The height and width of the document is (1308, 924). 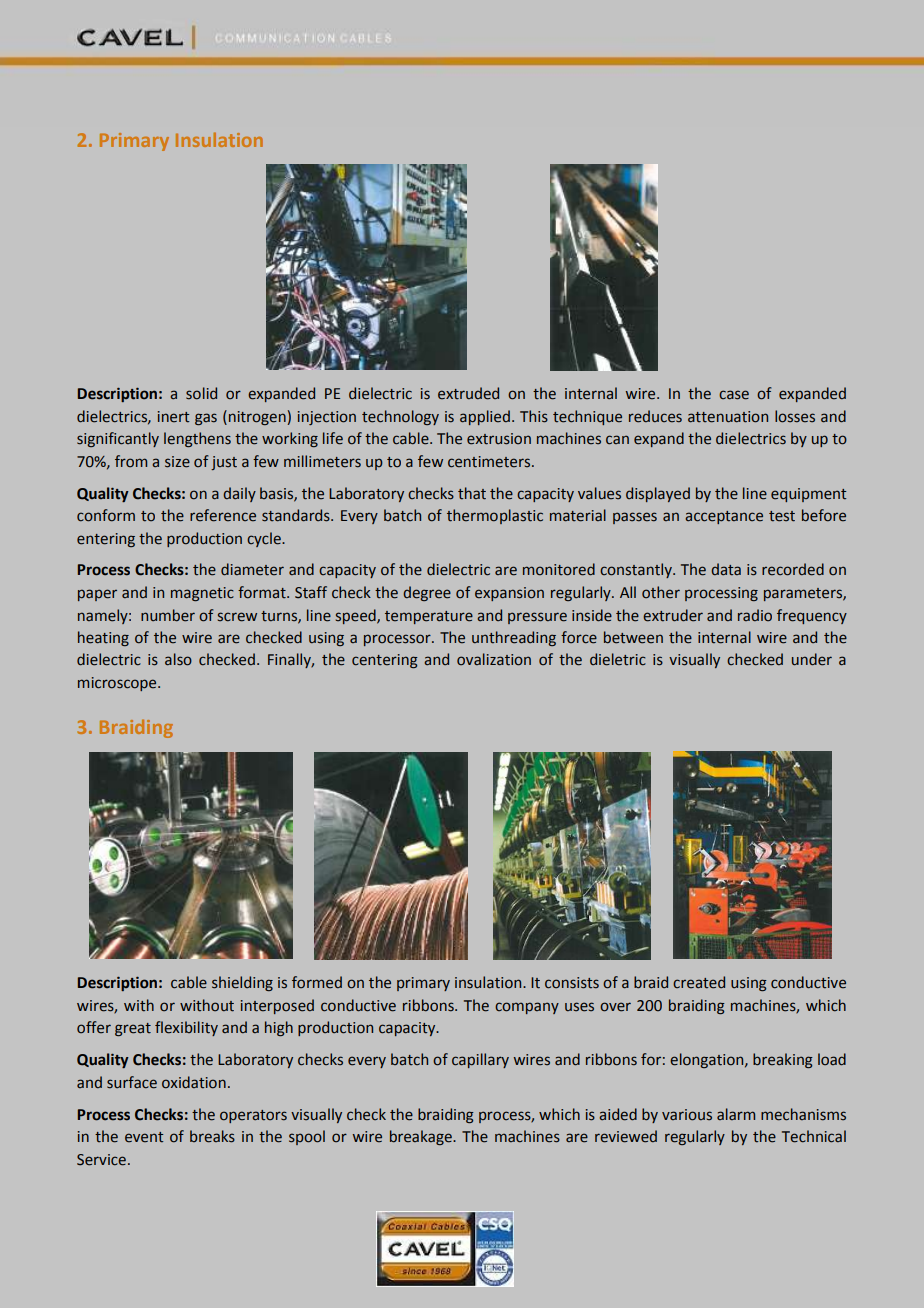 I want to click on created, so click(x=699, y=982).
